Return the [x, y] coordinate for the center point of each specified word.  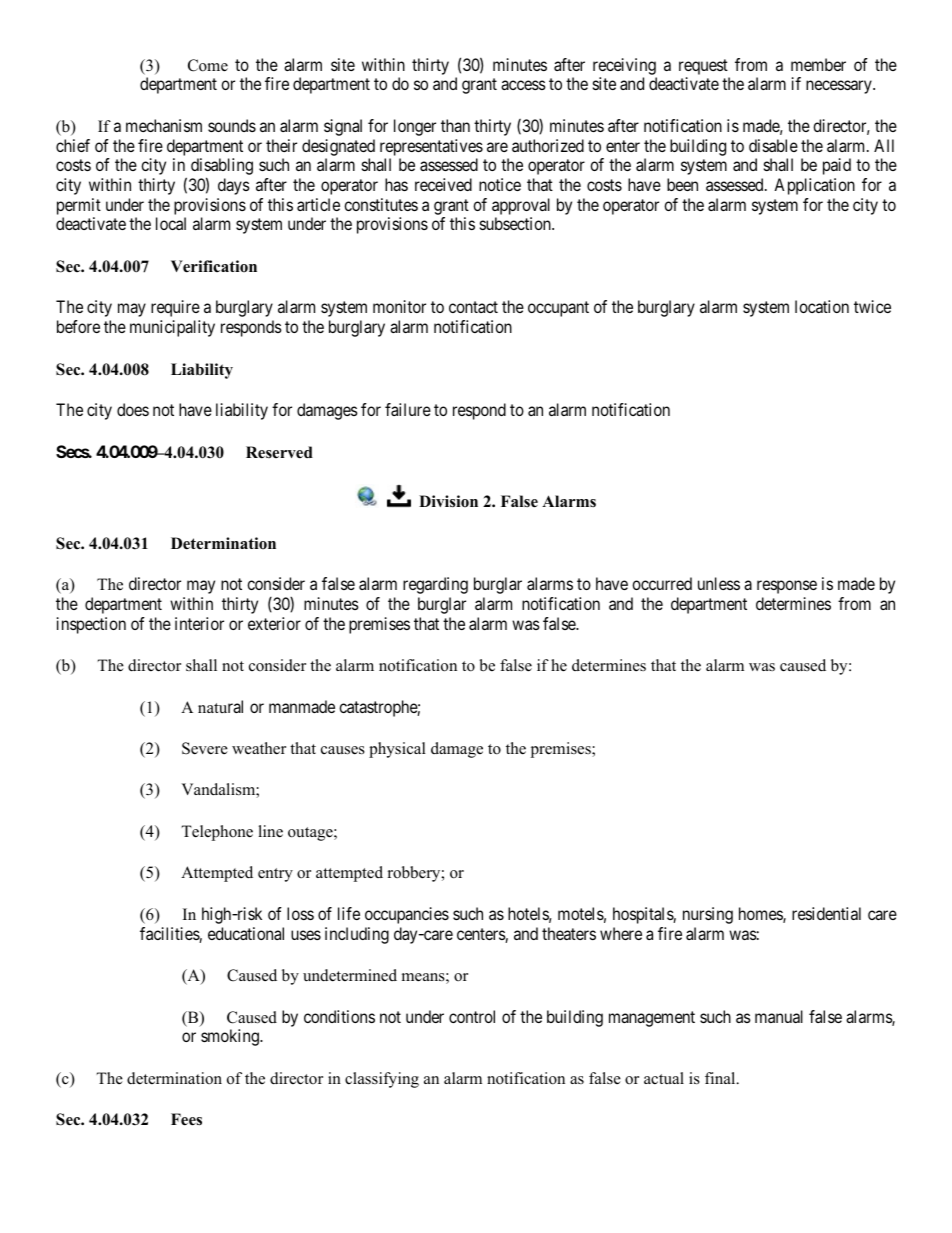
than [455, 125]
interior [199, 623]
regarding [435, 585]
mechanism [164, 125]
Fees [186, 1119]
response [787, 587]
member [818, 64]
